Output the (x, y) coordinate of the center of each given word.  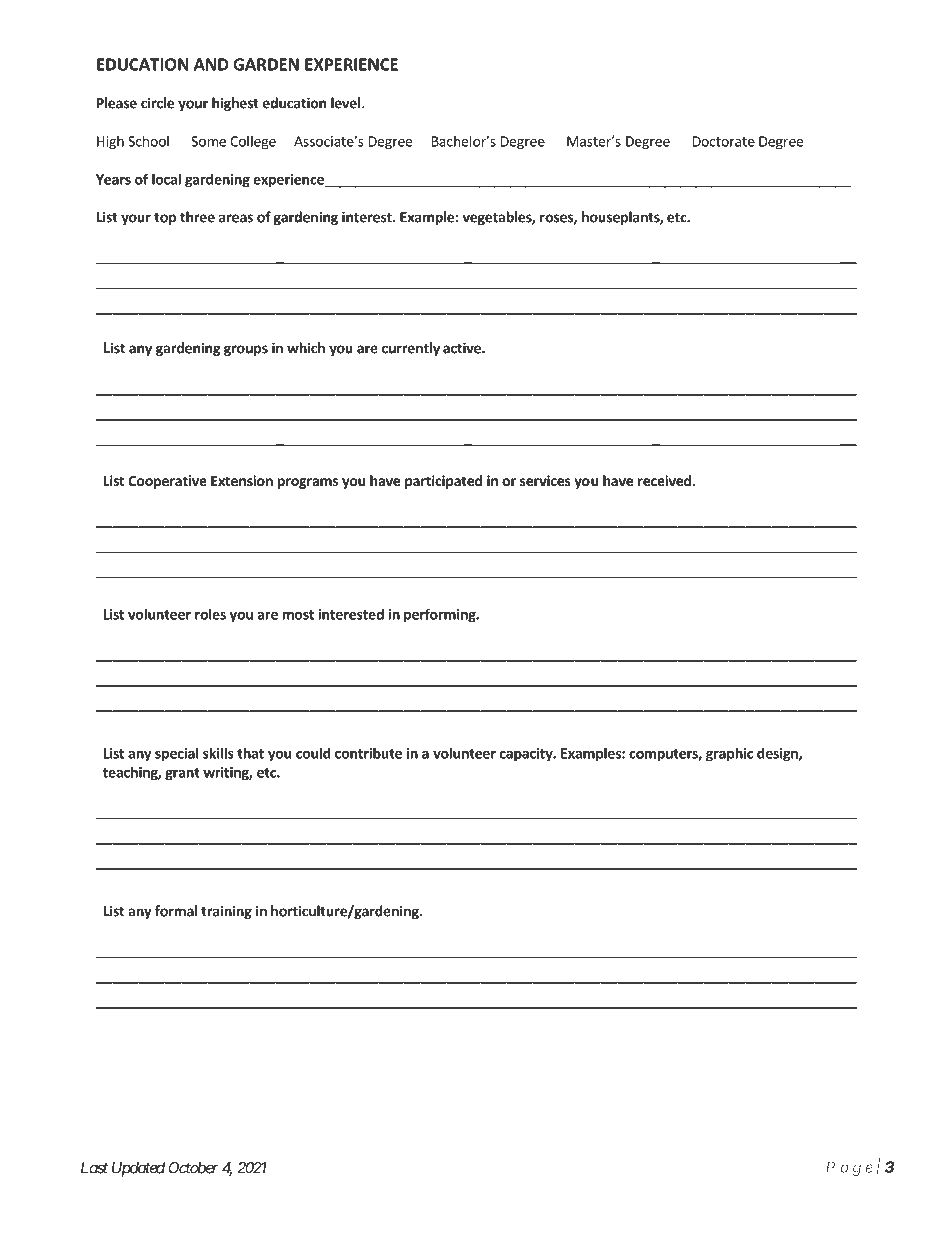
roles (210, 614)
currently (411, 349)
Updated (138, 1169)
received (664, 480)
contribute (368, 753)
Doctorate (724, 141)
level (345, 103)
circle (157, 103)
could (313, 753)
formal (176, 911)
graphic (729, 754)
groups (246, 350)
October (193, 1168)
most (298, 615)
